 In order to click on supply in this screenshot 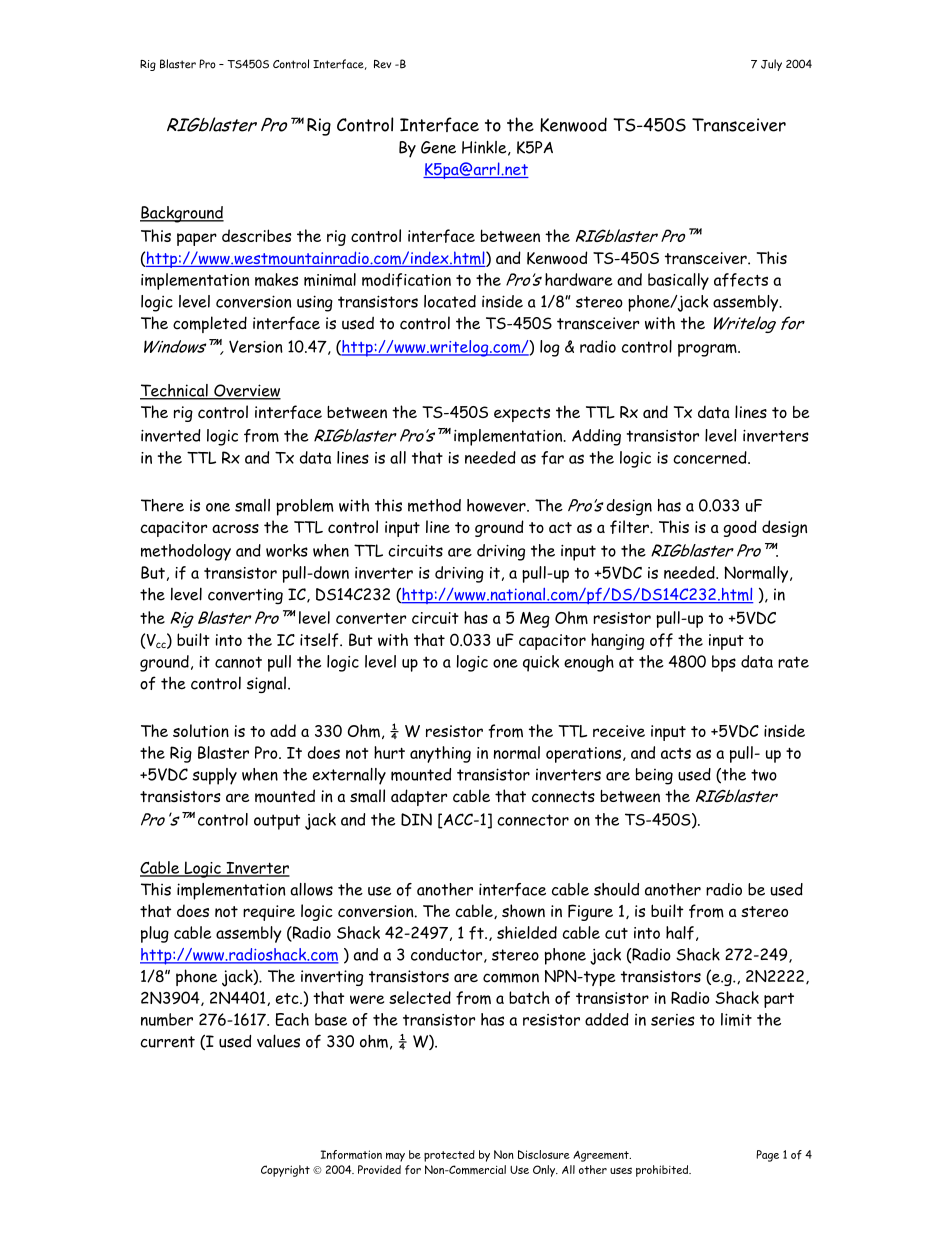, I will do `click(215, 776)`.
